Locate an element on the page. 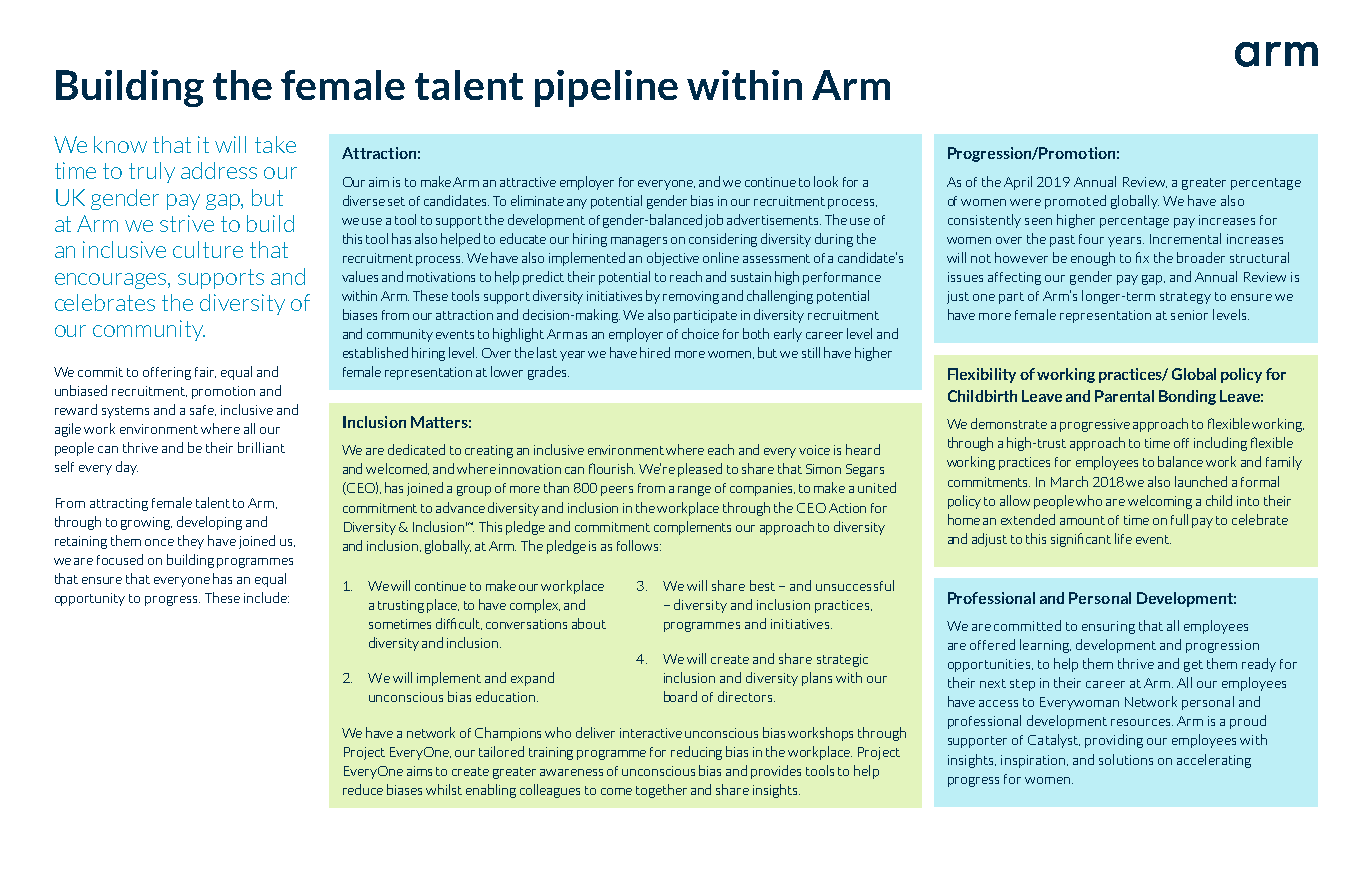 This page has height=872, width=1372. about is located at coordinates (589, 623).
